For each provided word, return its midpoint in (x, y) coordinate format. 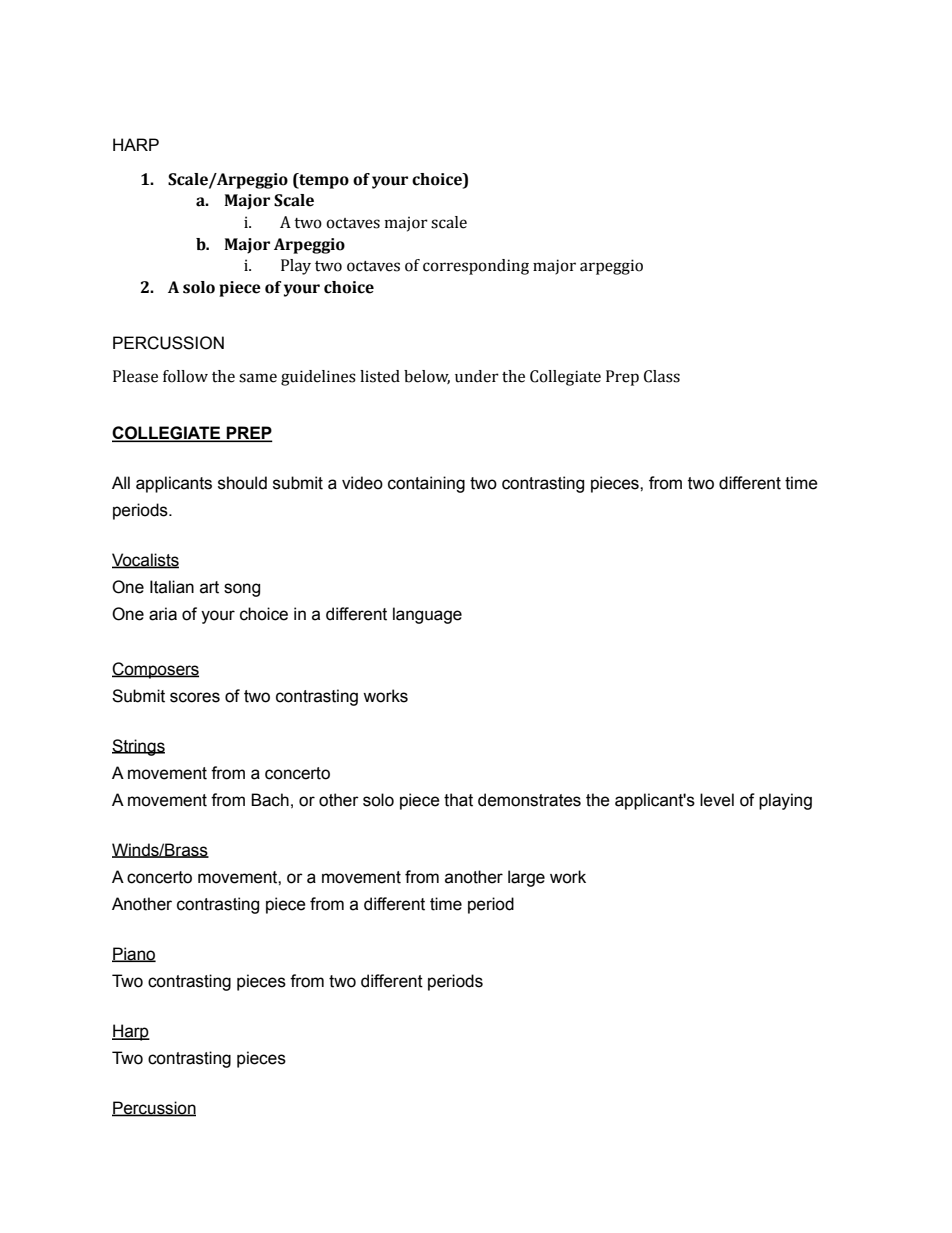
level (717, 800)
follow (185, 376)
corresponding (476, 267)
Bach (270, 800)
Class (662, 376)
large (526, 878)
